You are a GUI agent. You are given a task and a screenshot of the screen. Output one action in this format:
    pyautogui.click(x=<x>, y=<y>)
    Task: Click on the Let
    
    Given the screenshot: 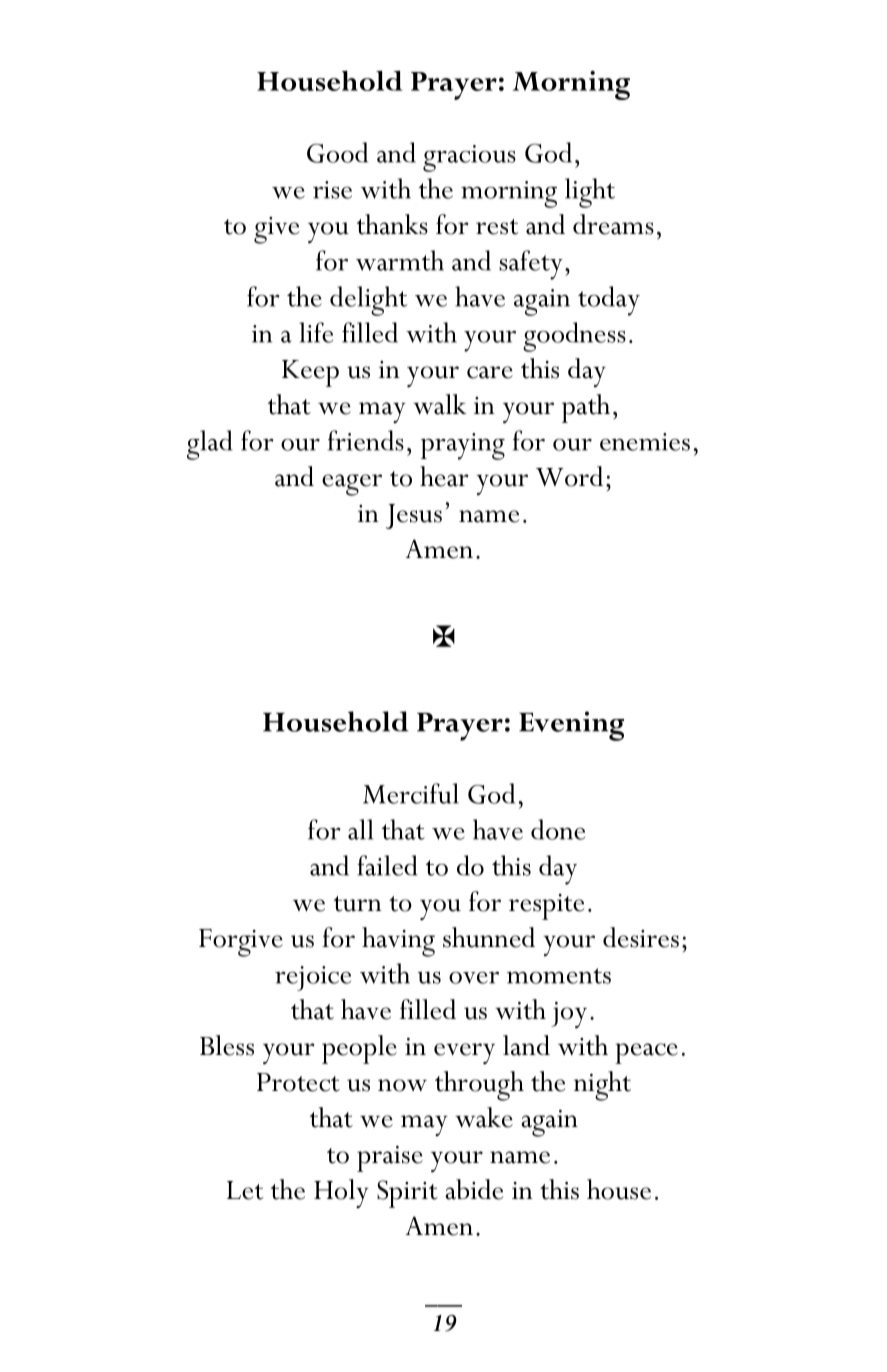 What is the action you would take?
    pyautogui.click(x=245, y=1190)
